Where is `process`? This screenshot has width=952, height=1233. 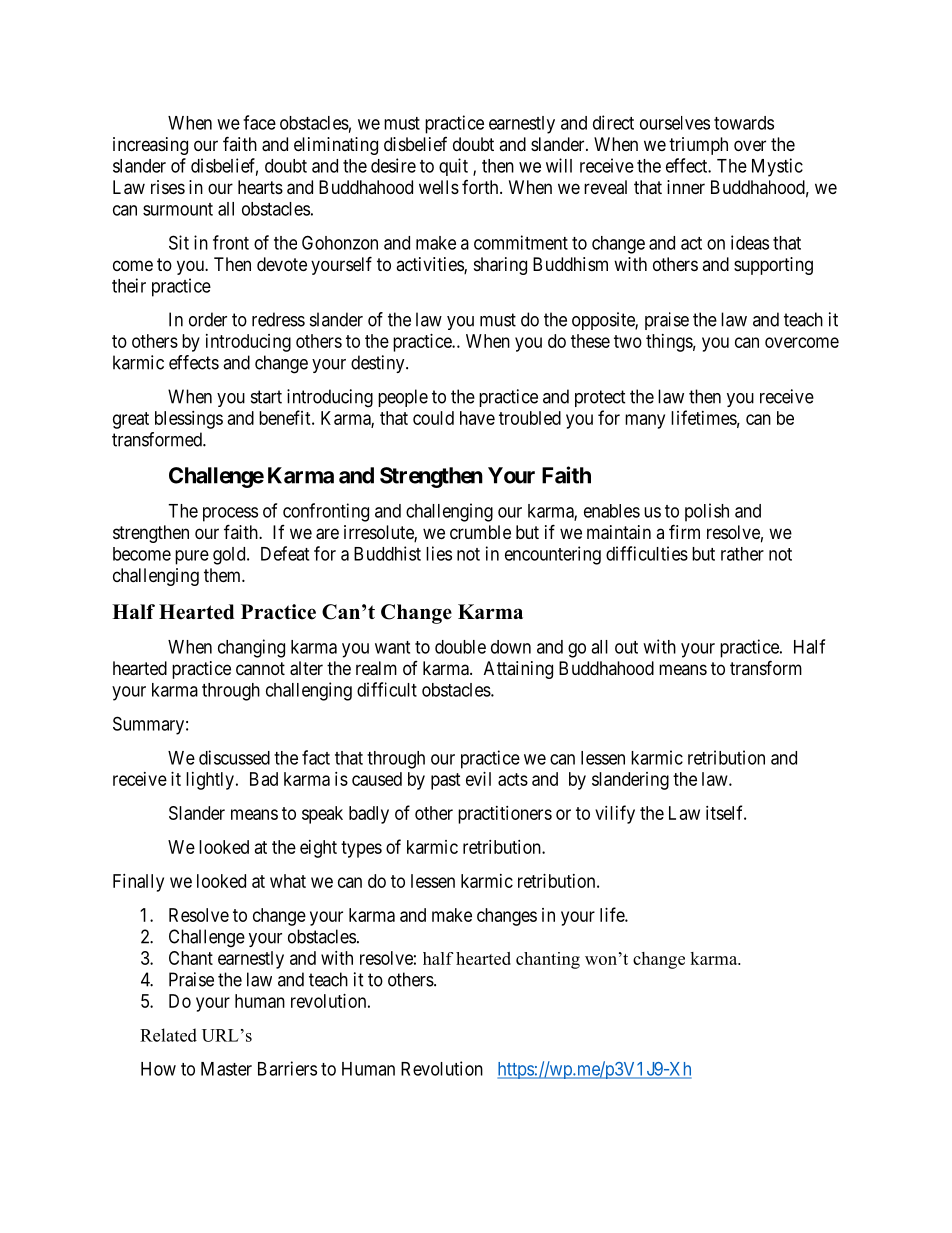
process is located at coordinates (230, 514).
